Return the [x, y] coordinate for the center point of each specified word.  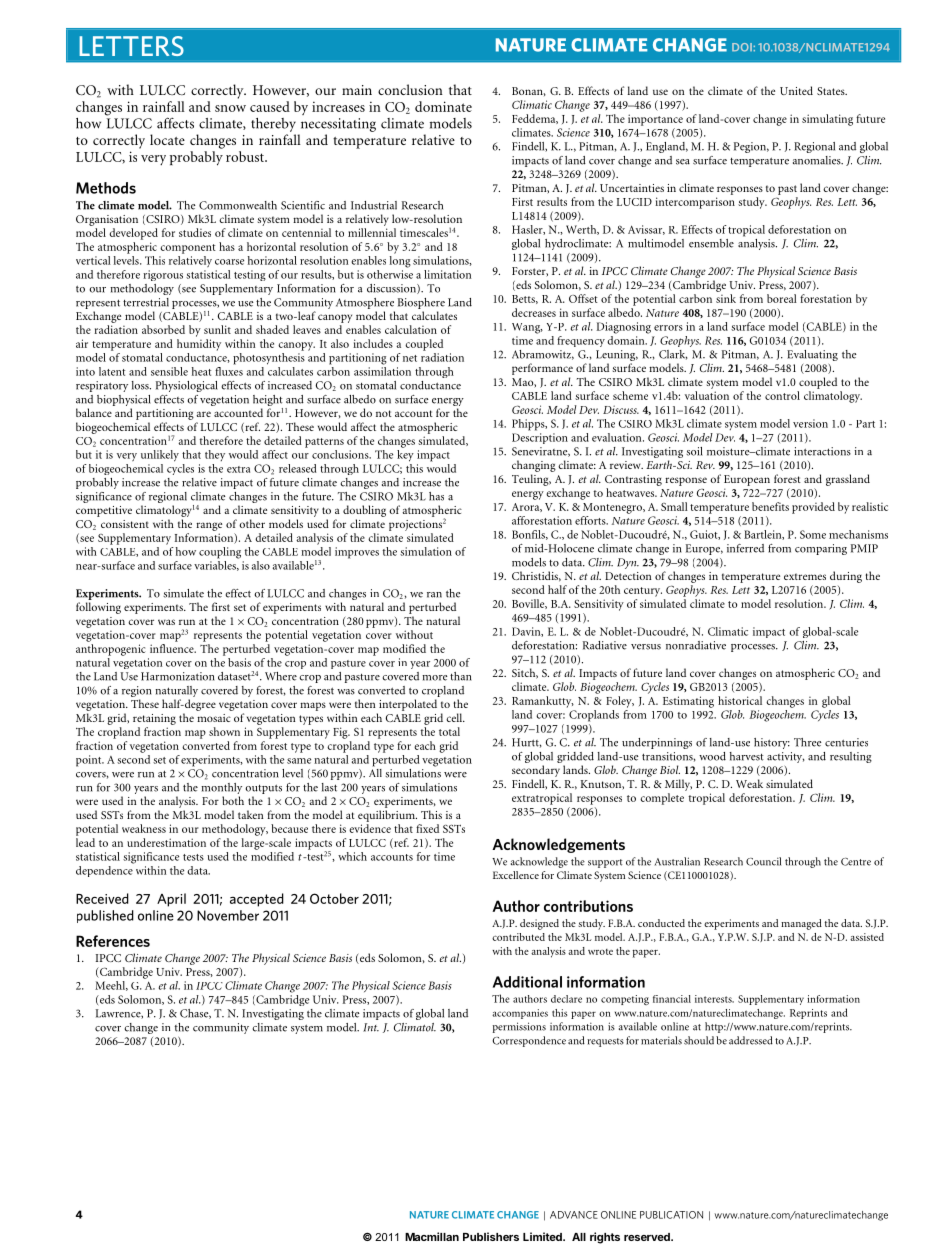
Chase [195, 1014]
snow [230, 108]
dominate [443, 106]
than [461, 676]
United [796, 90]
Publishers [491, 1236]
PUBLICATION [671, 1215]
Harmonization [178, 676]
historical [740, 700]
